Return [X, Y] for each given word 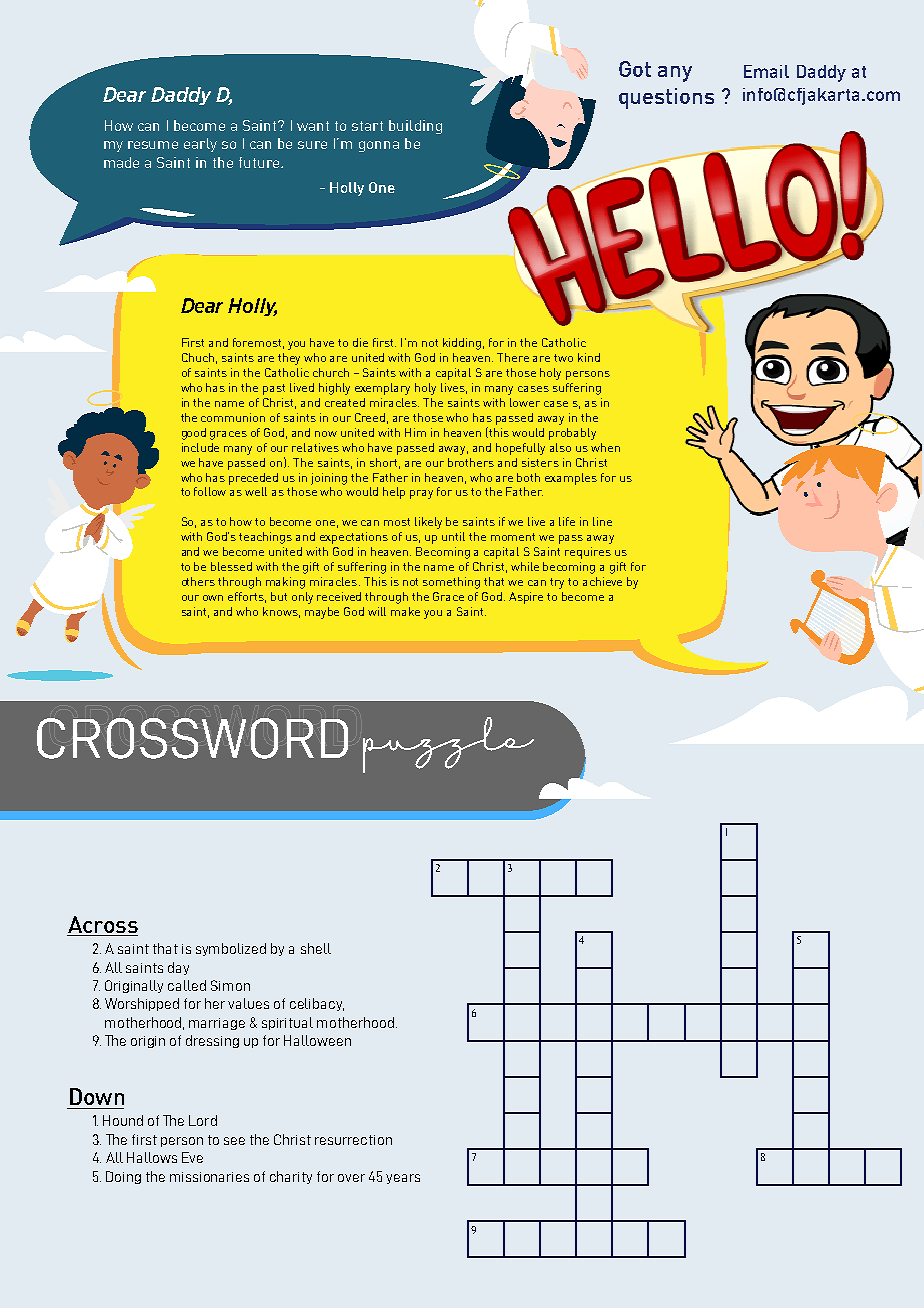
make [405, 611]
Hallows [152, 1157]
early [200, 145]
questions [666, 98]
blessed [231, 566]
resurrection [353, 1140]
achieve [602, 581]
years [403, 1179]
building [415, 127]
